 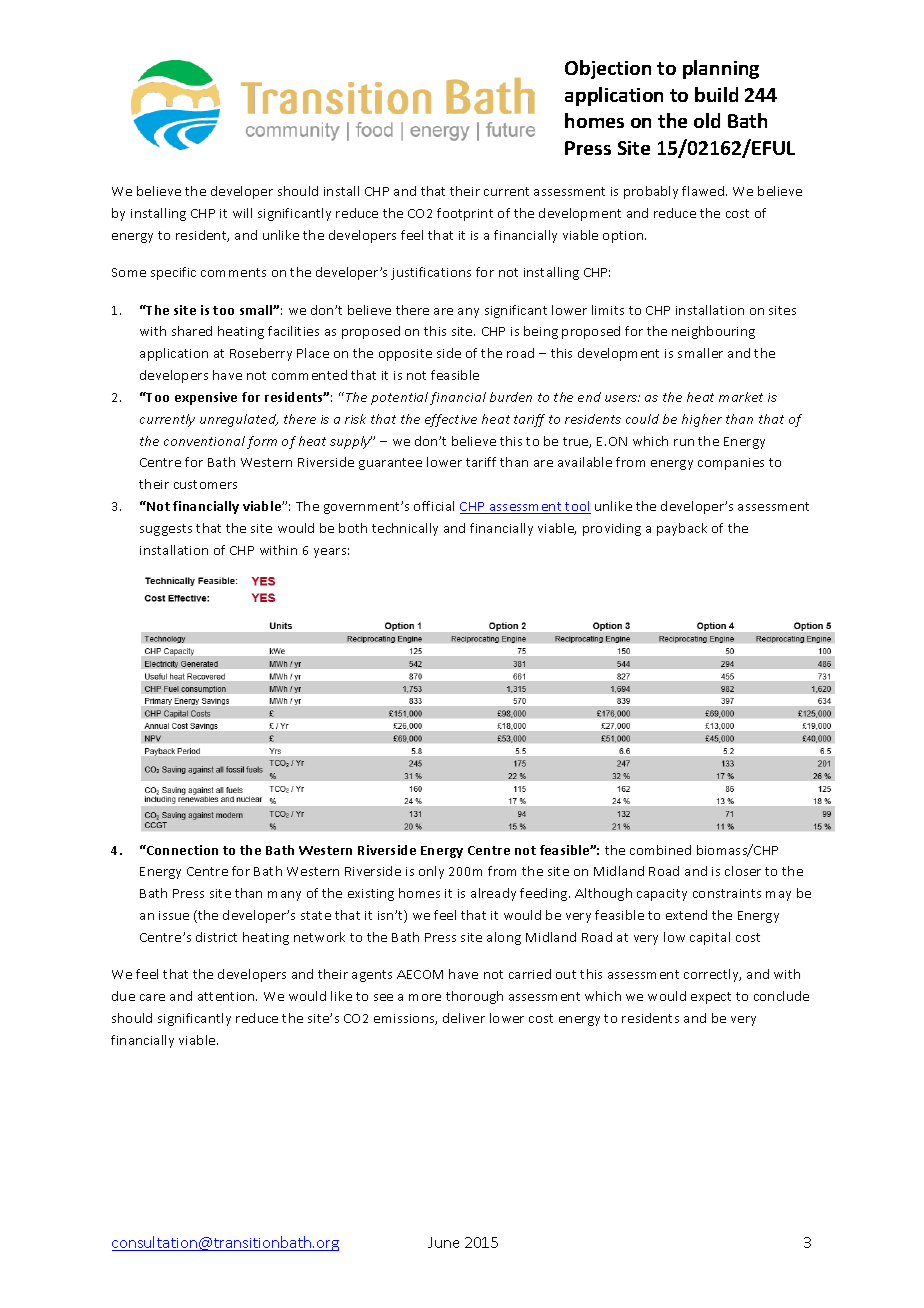 I want to click on companies, so click(x=731, y=464).
